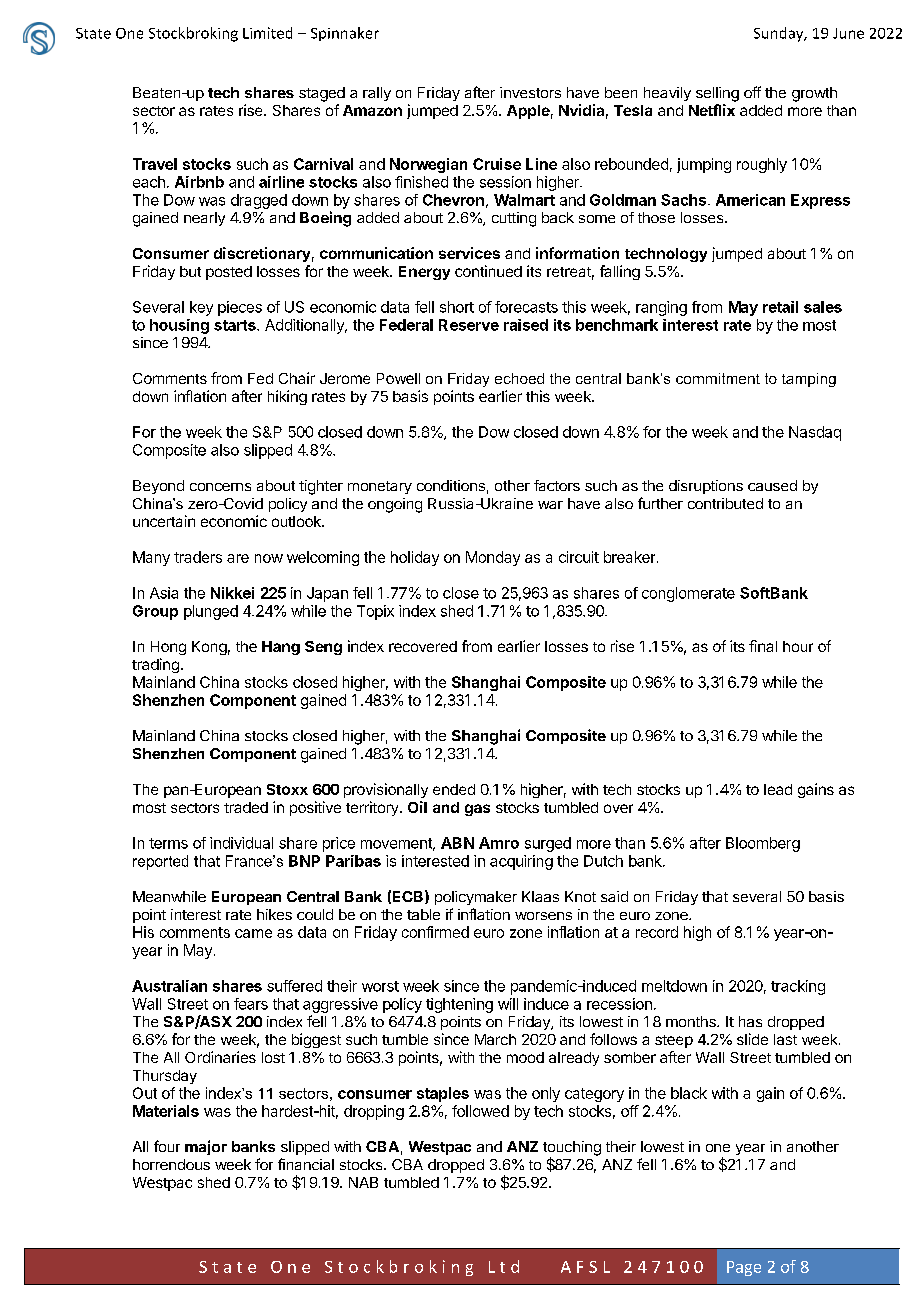  What do you see at coordinates (744, 1268) in the document?
I see `Page` at bounding box center [744, 1268].
